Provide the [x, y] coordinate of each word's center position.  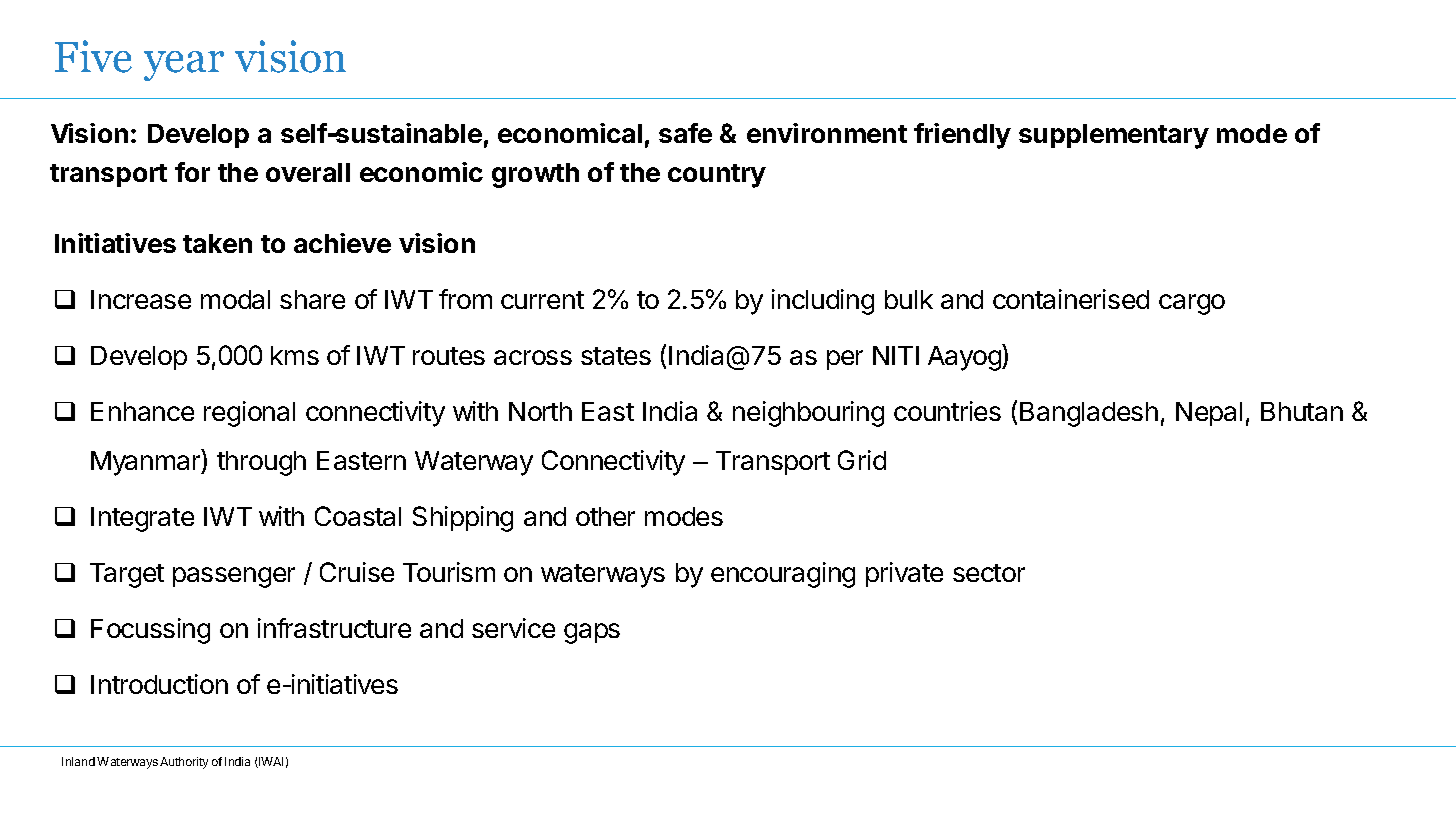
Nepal [1209, 414]
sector [989, 573]
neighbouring [808, 414]
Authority [184, 763]
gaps [592, 633]
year [184, 66]
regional [249, 414]
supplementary [1114, 136]
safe [685, 133]
